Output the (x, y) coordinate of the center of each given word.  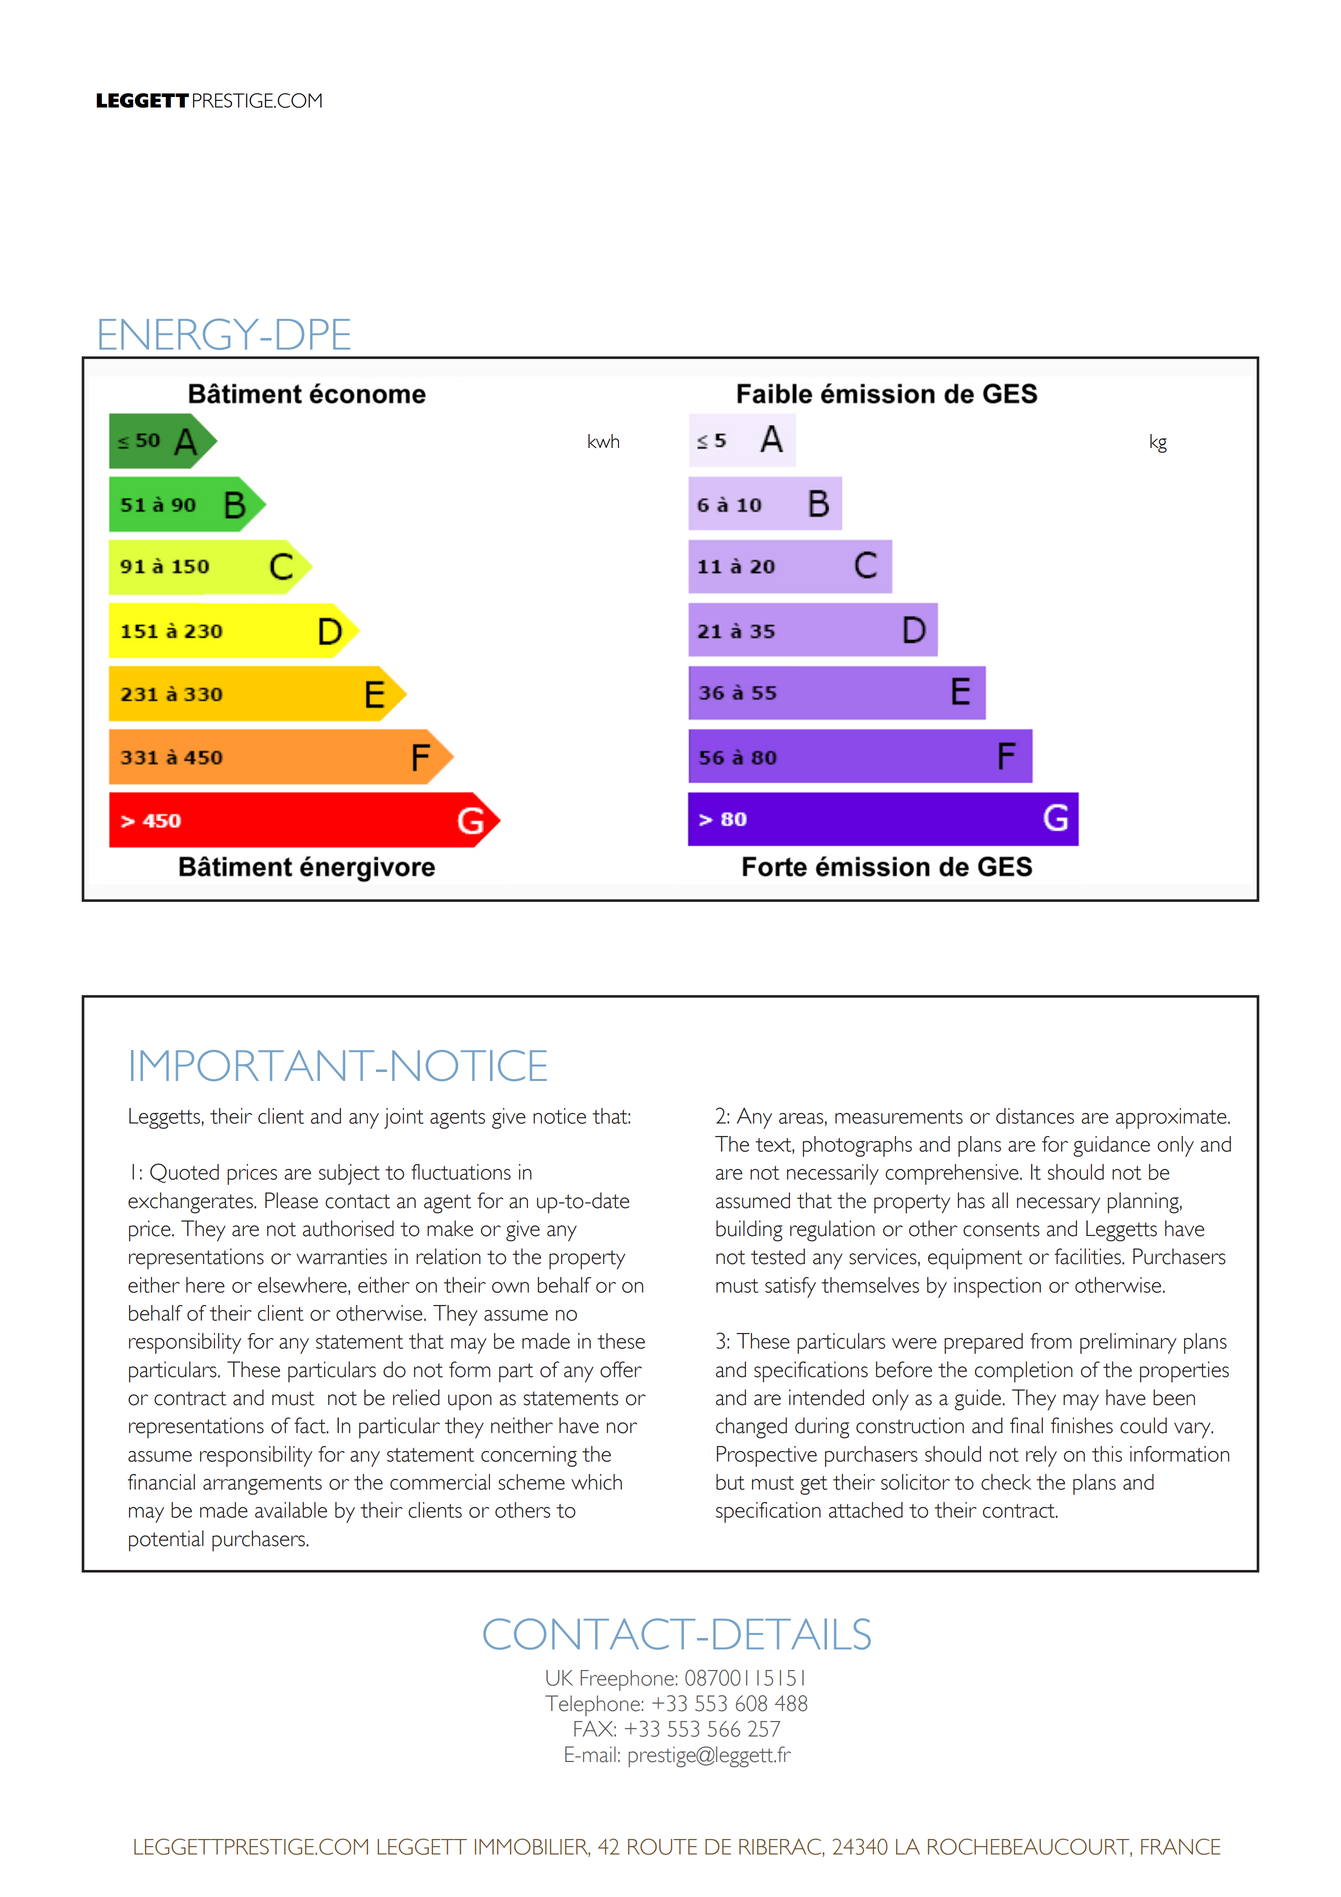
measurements (899, 1117)
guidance (1111, 1146)
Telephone (592, 1705)
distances (1035, 1116)
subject (349, 1174)
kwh (603, 441)
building (749, 1231)
